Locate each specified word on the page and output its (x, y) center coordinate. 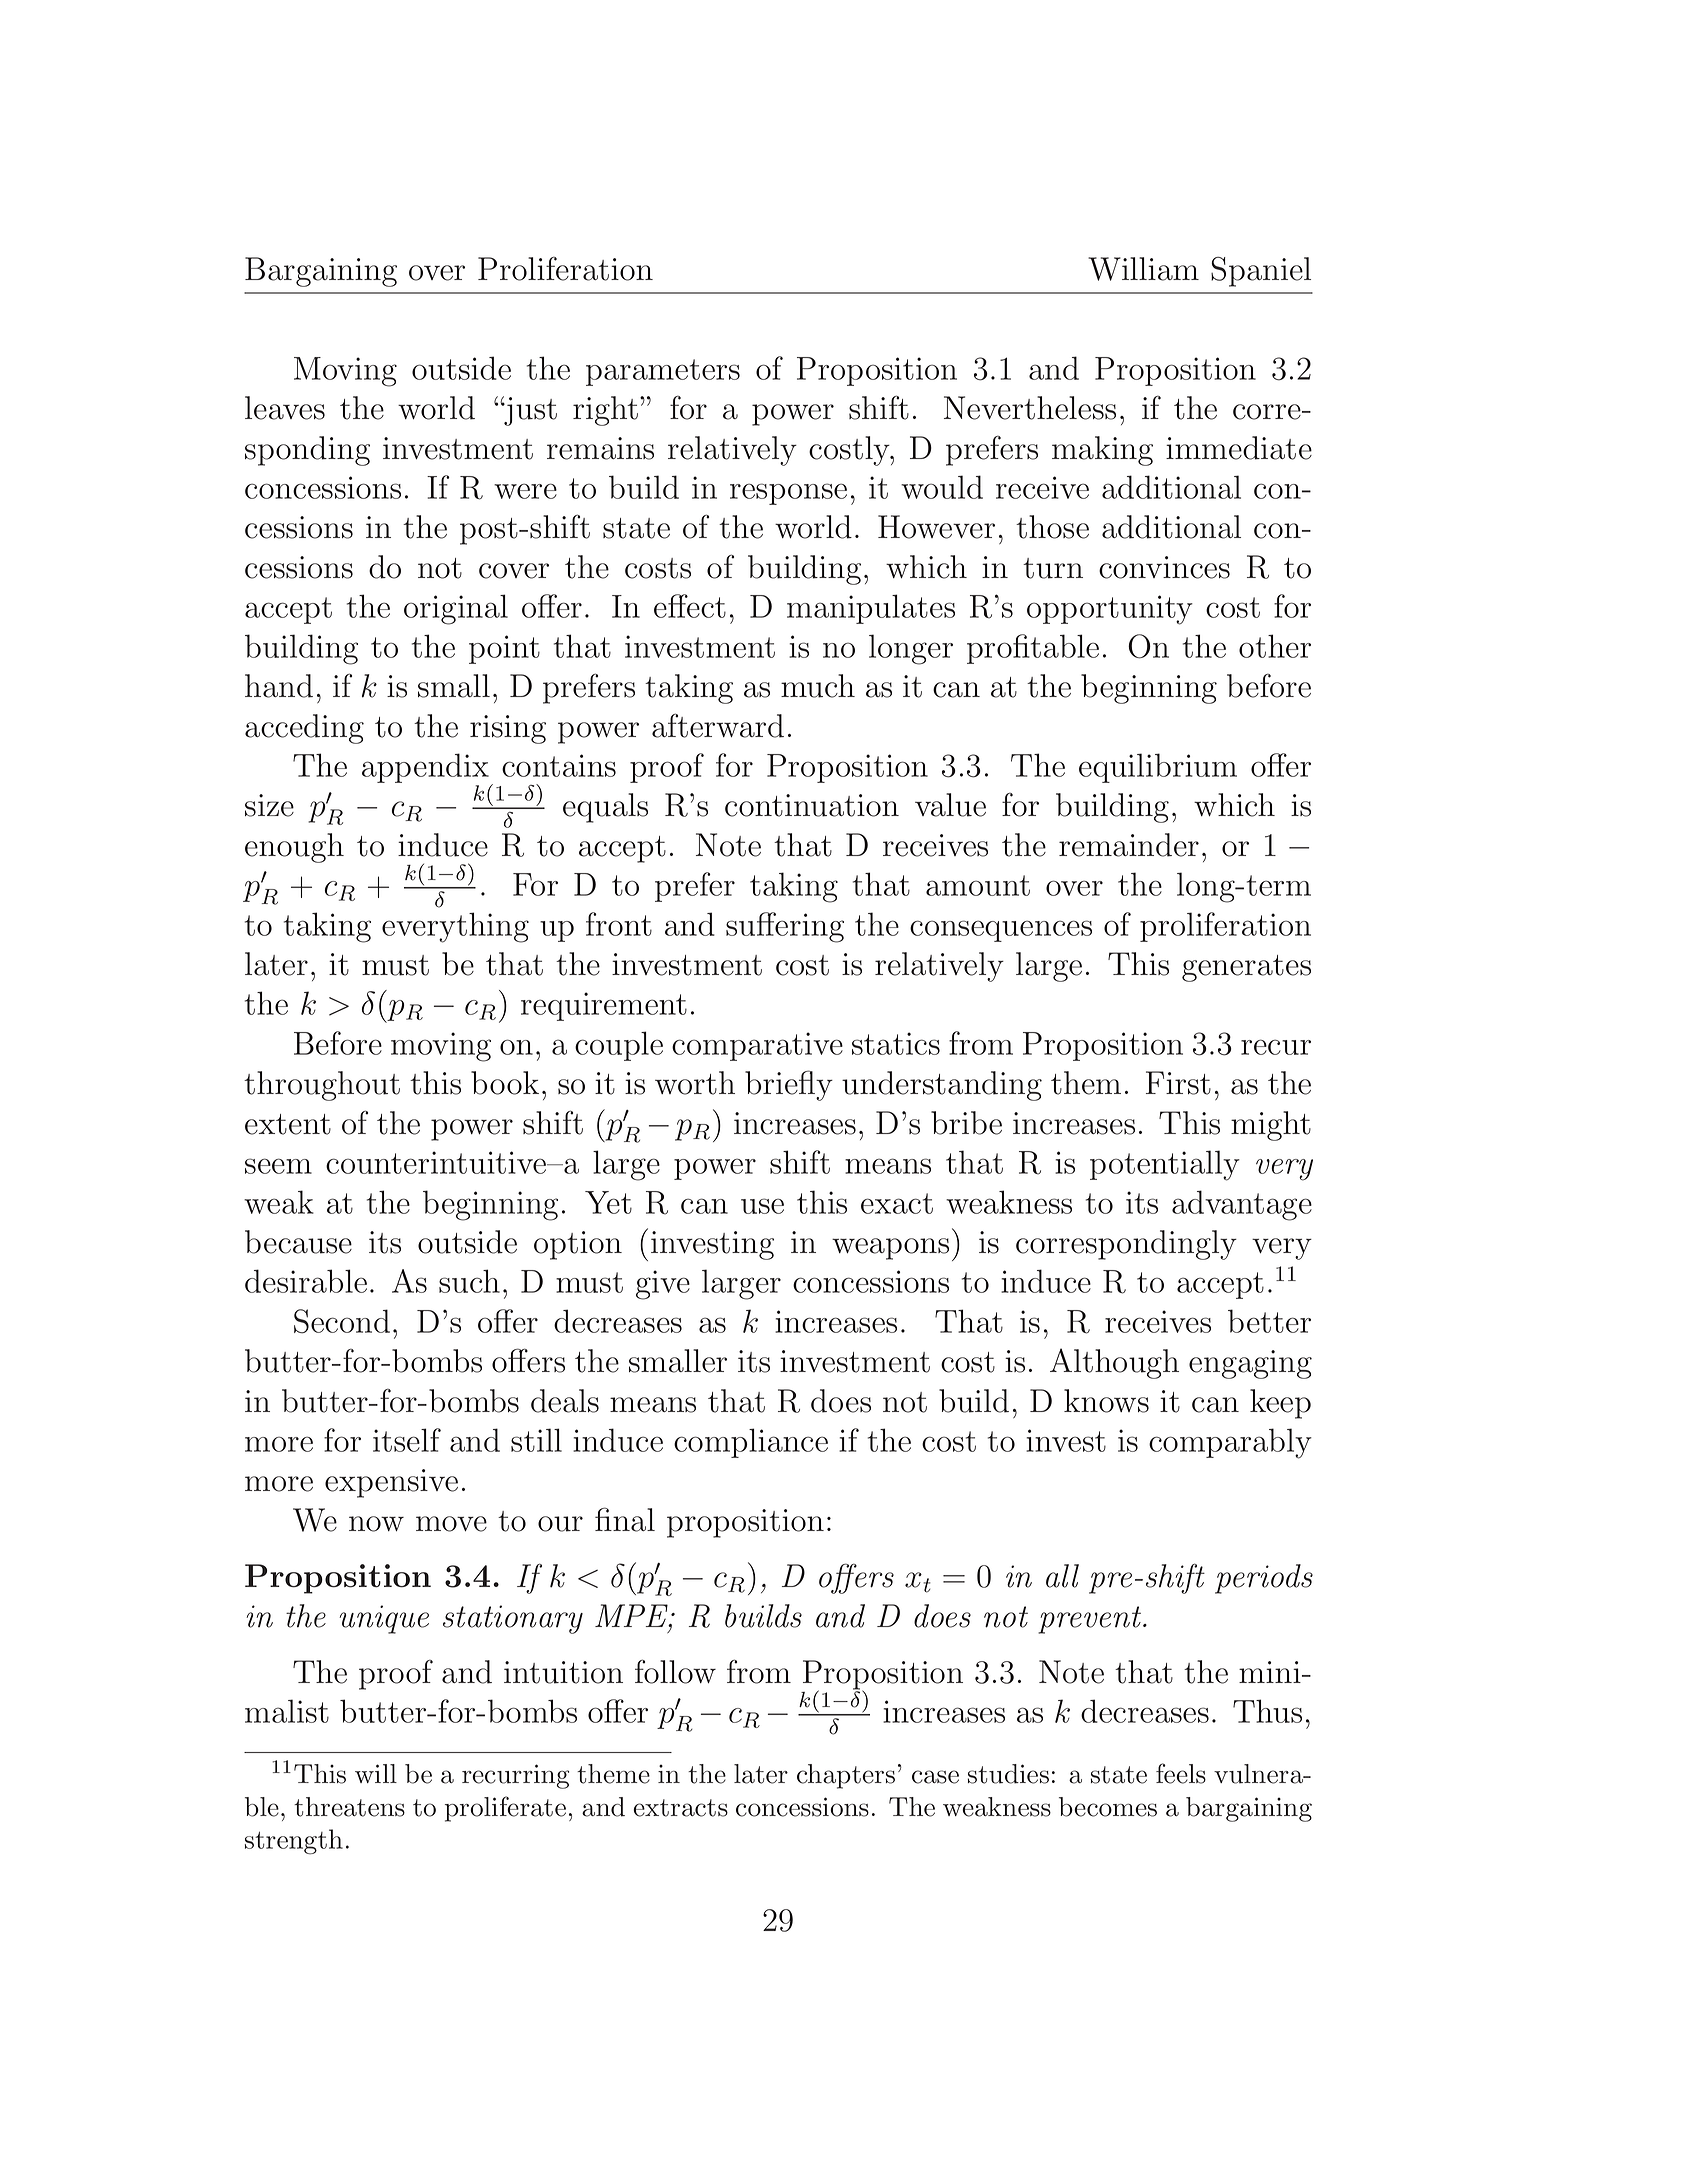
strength (294, 1842)
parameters (663, 372)
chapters (846, 1776)
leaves (285, 408)
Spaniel (1261, 272)
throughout (322, 1086)
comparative (757, 1046)
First (1178, 1083)
